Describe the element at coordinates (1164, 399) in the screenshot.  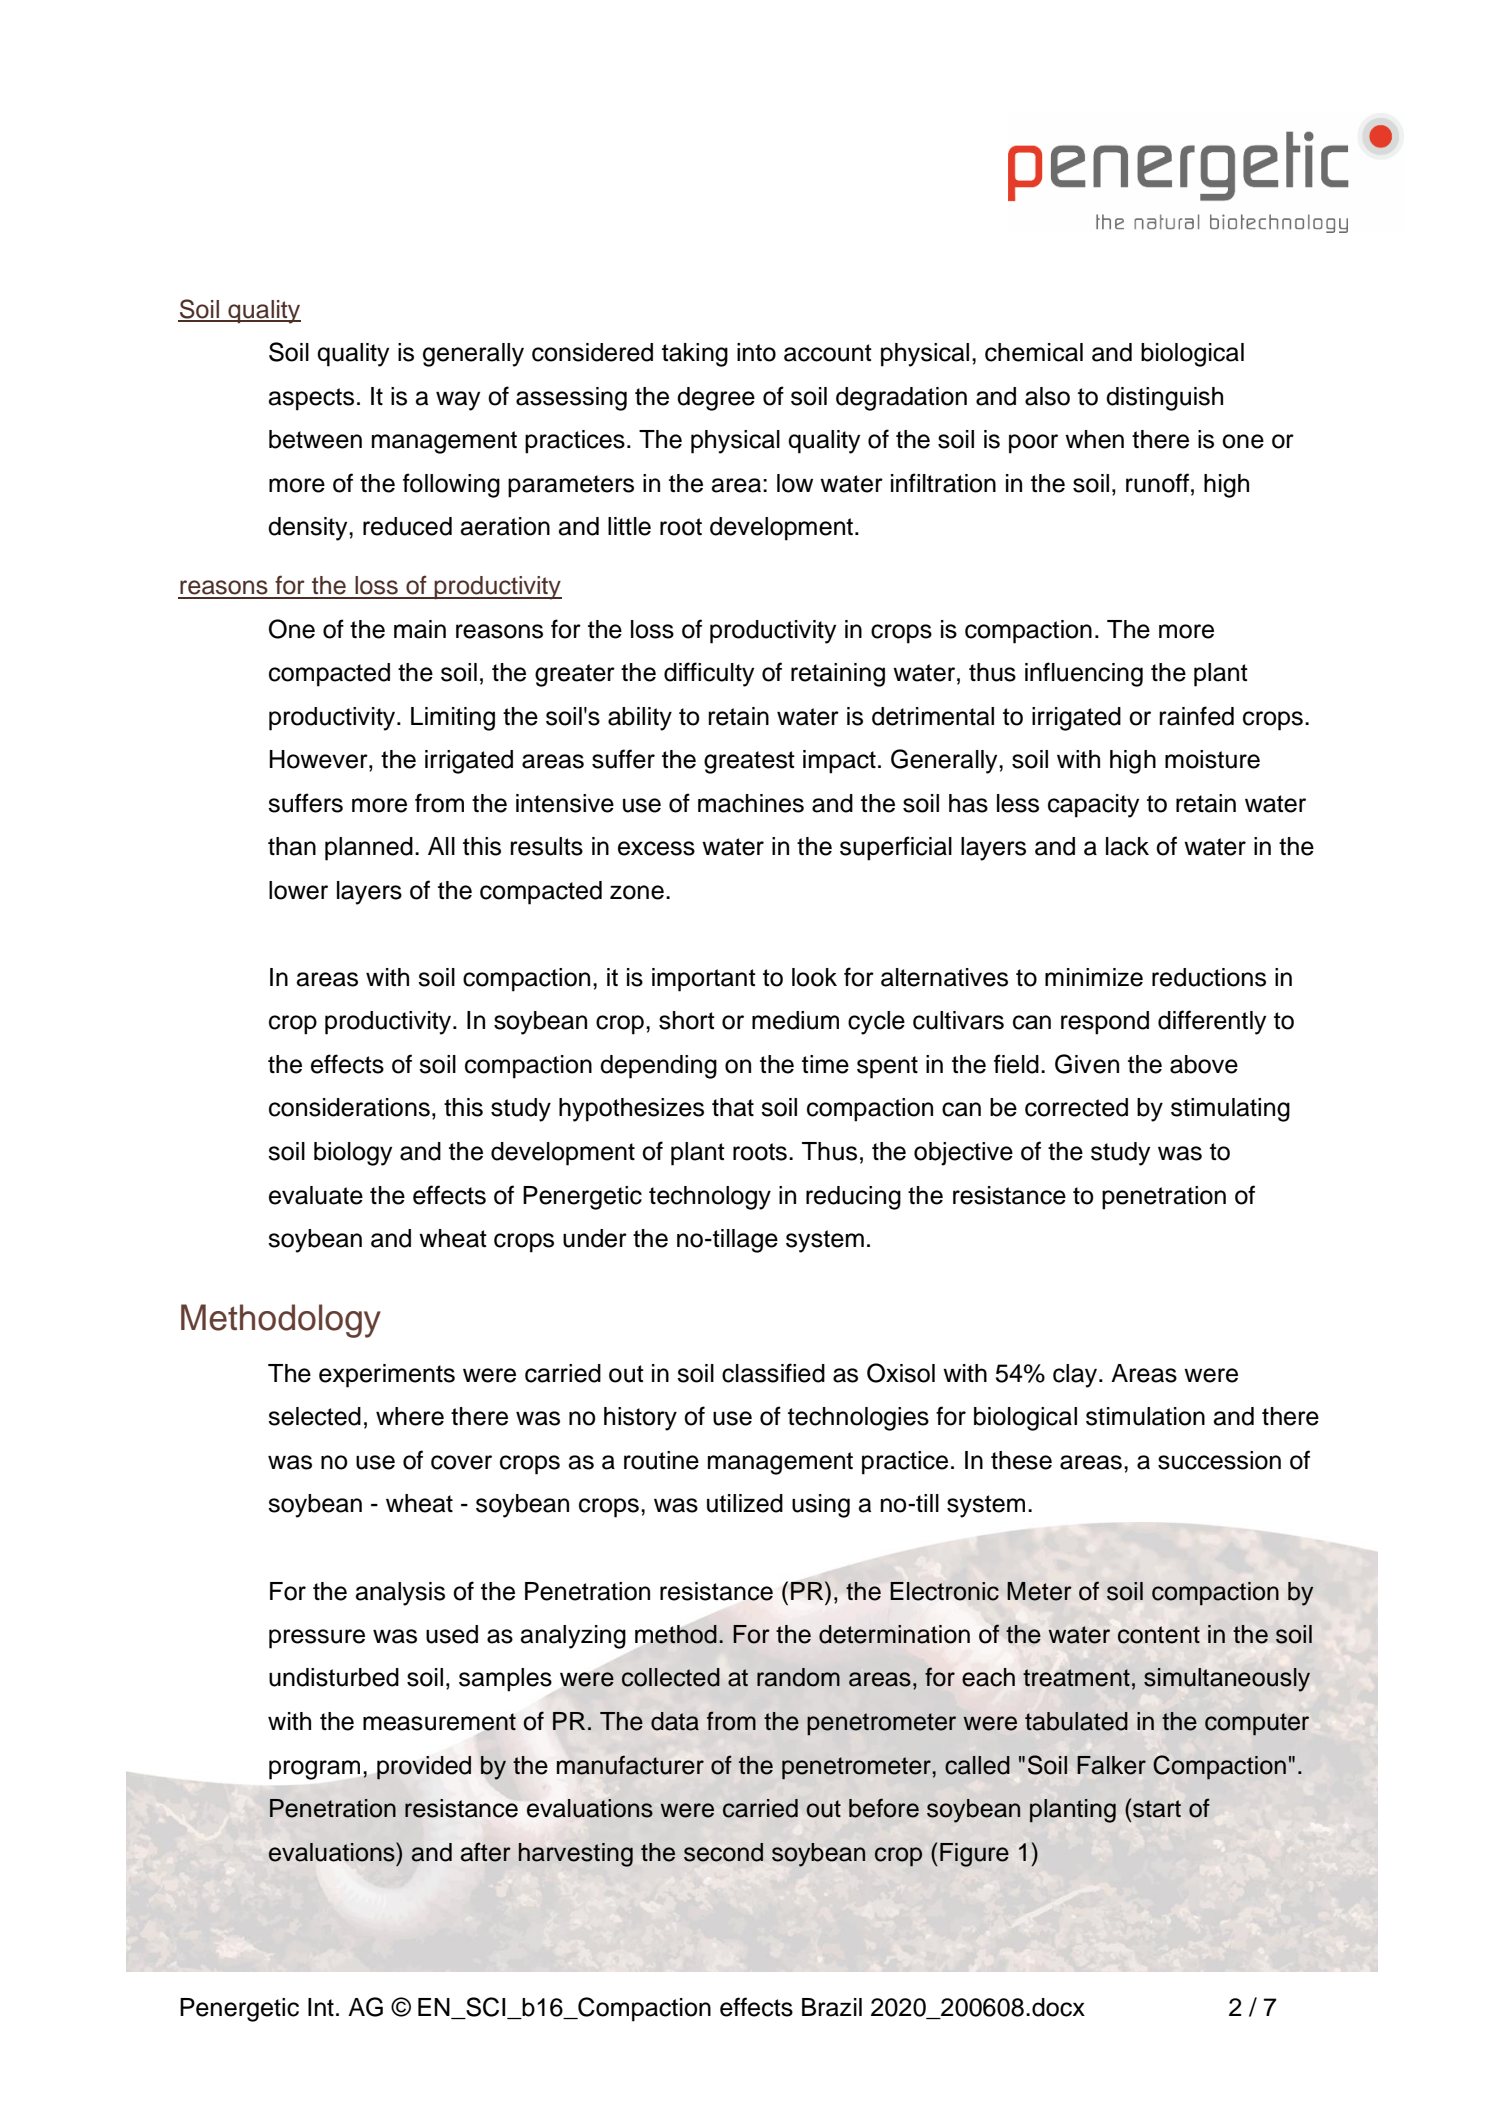
I see `distinguish` at that location.
